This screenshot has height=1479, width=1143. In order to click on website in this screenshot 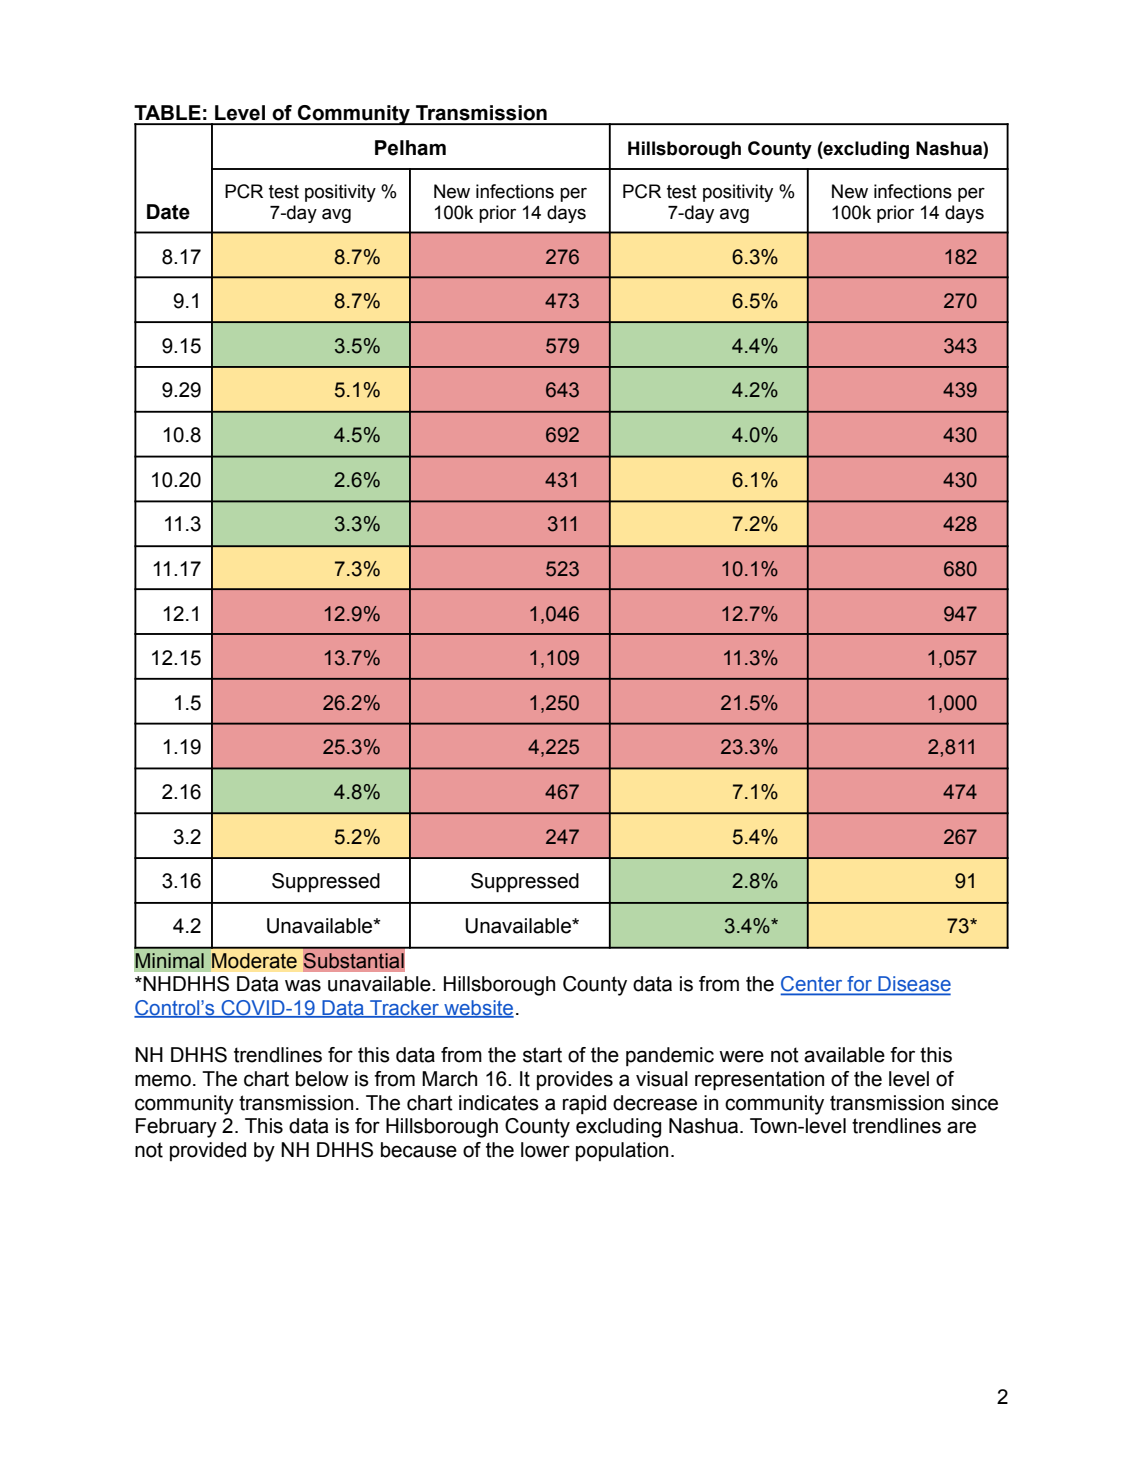, I will do `click(478, 1009)`.
